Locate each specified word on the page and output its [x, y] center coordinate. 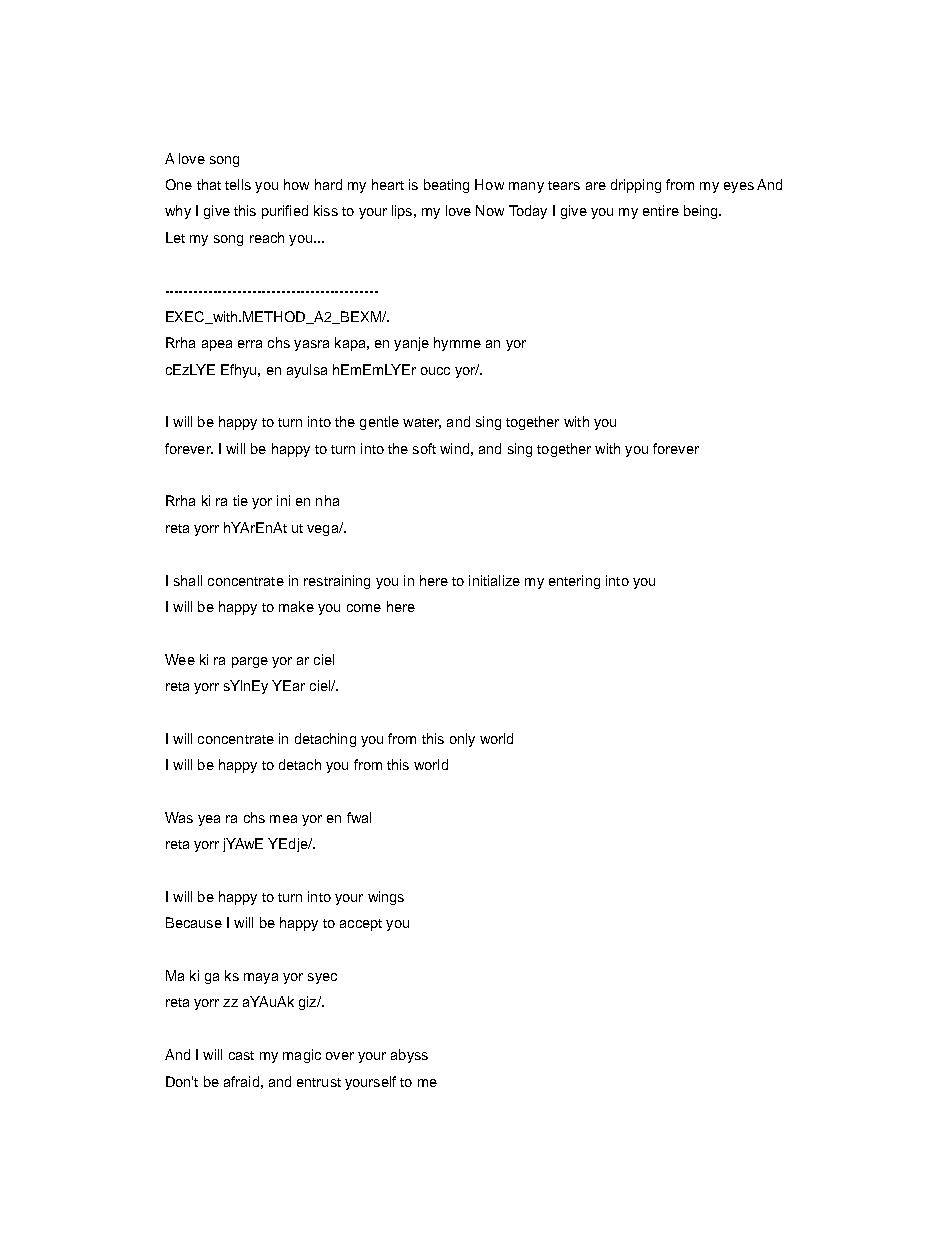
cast [241, 1055]
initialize [494, 580]
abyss [409, 1056]
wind [454, 448]
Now [490, 210]
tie [240, 500]
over [340, 1056]
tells [238, 184]
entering [574, 582]
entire [661, 210]
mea [283, 819]
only [462, 740]
